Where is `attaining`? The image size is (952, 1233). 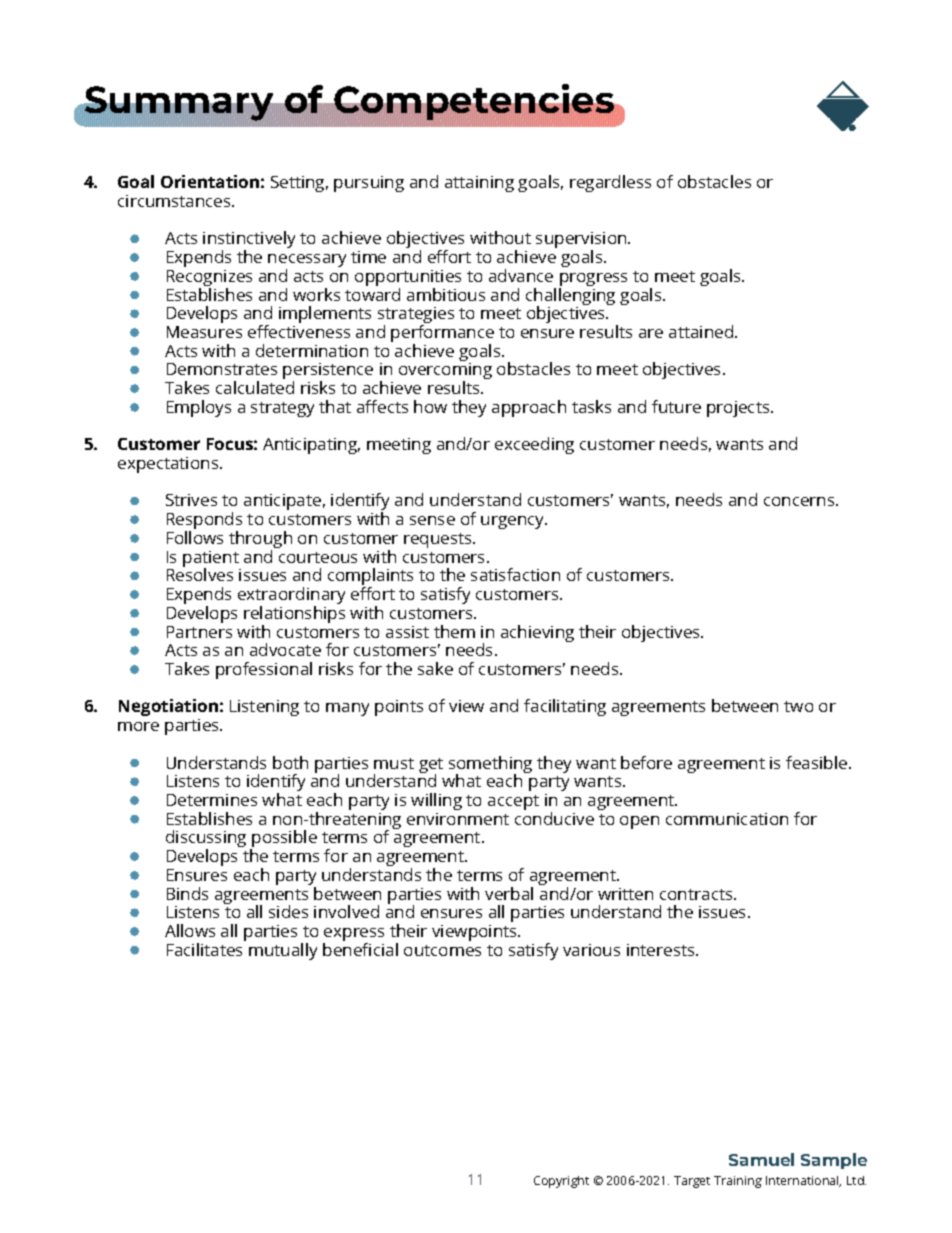 attaining is located at coordinates (479, 184).
